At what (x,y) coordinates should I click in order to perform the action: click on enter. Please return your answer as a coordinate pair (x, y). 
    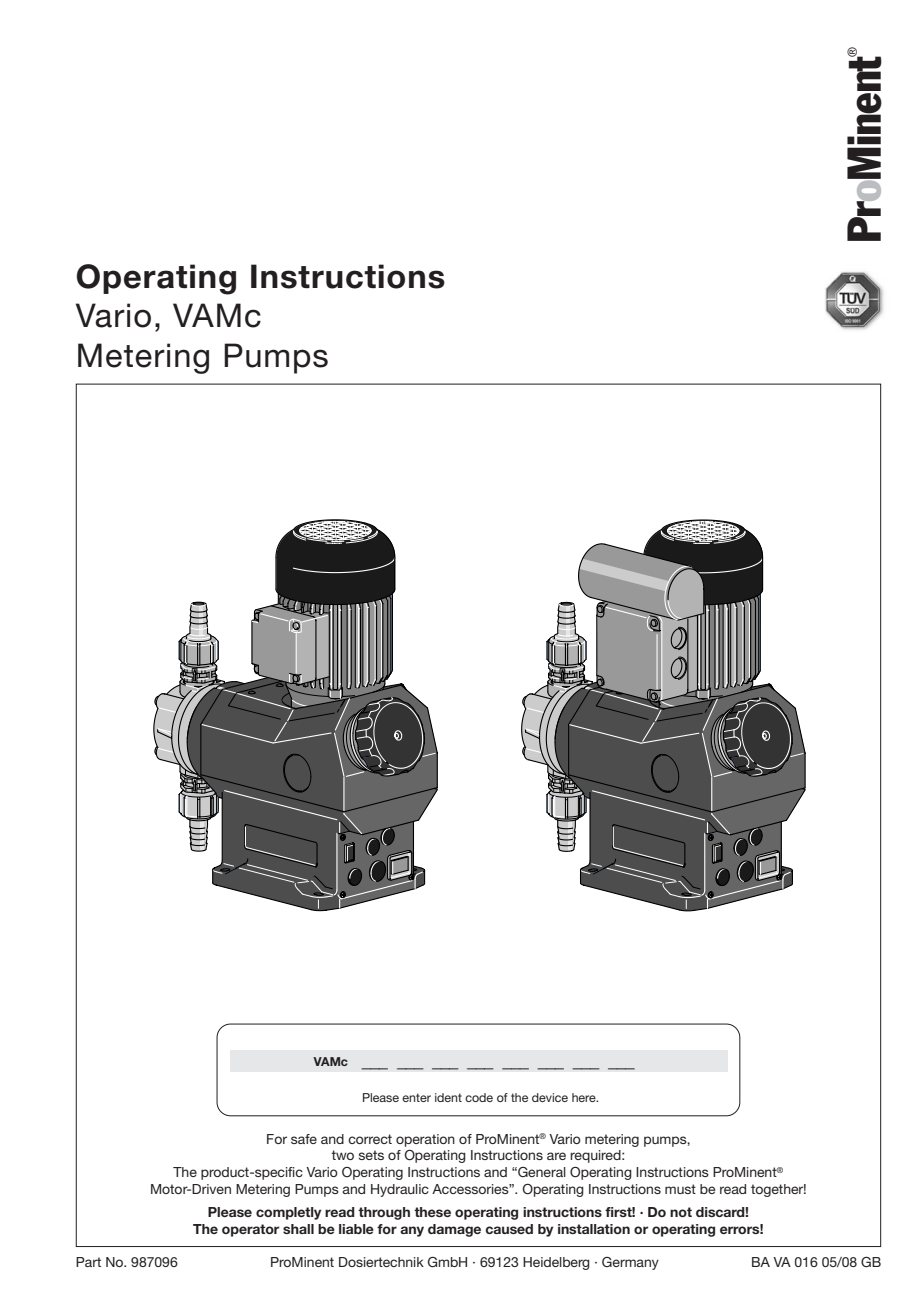
    Looking at the image, I should click on (416, 1097).
